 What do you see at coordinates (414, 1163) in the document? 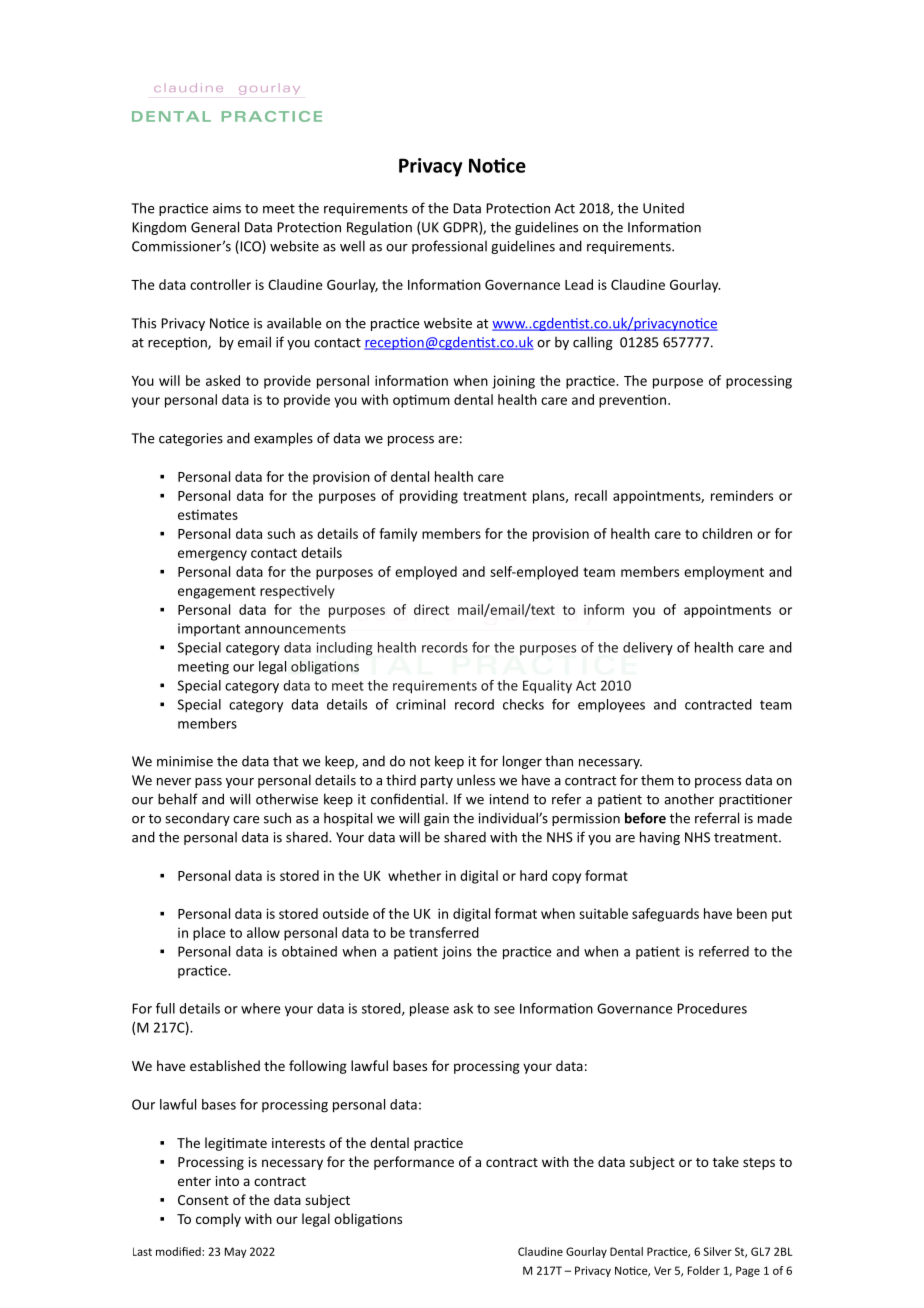
I see `performance` at bounding box center [414, 1163].
